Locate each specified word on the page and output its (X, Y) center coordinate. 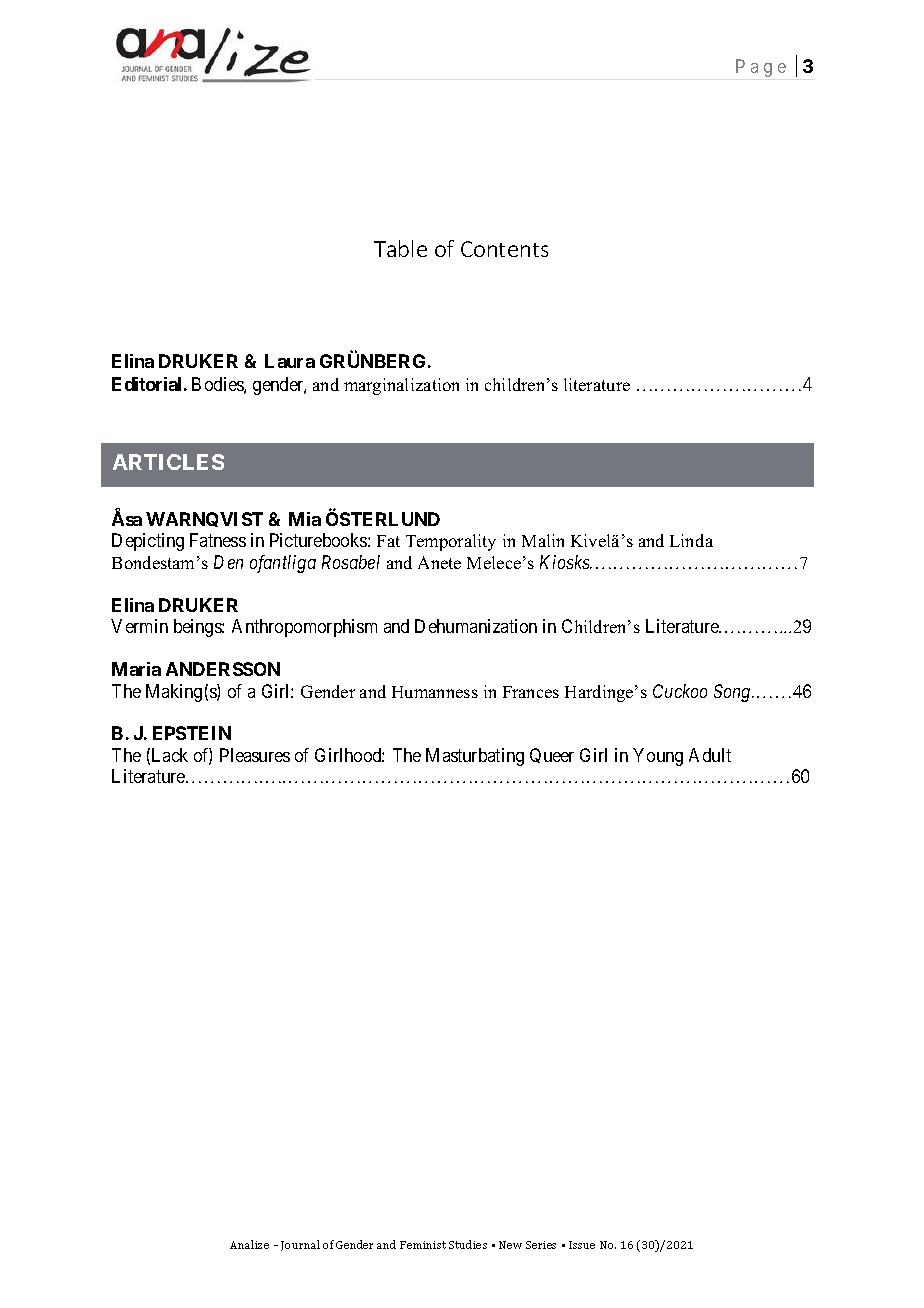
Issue (582, 1245)
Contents (504, 249)
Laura (290, 361)
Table (400, 248)
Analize (249, 1244)
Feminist (423, 1245)
